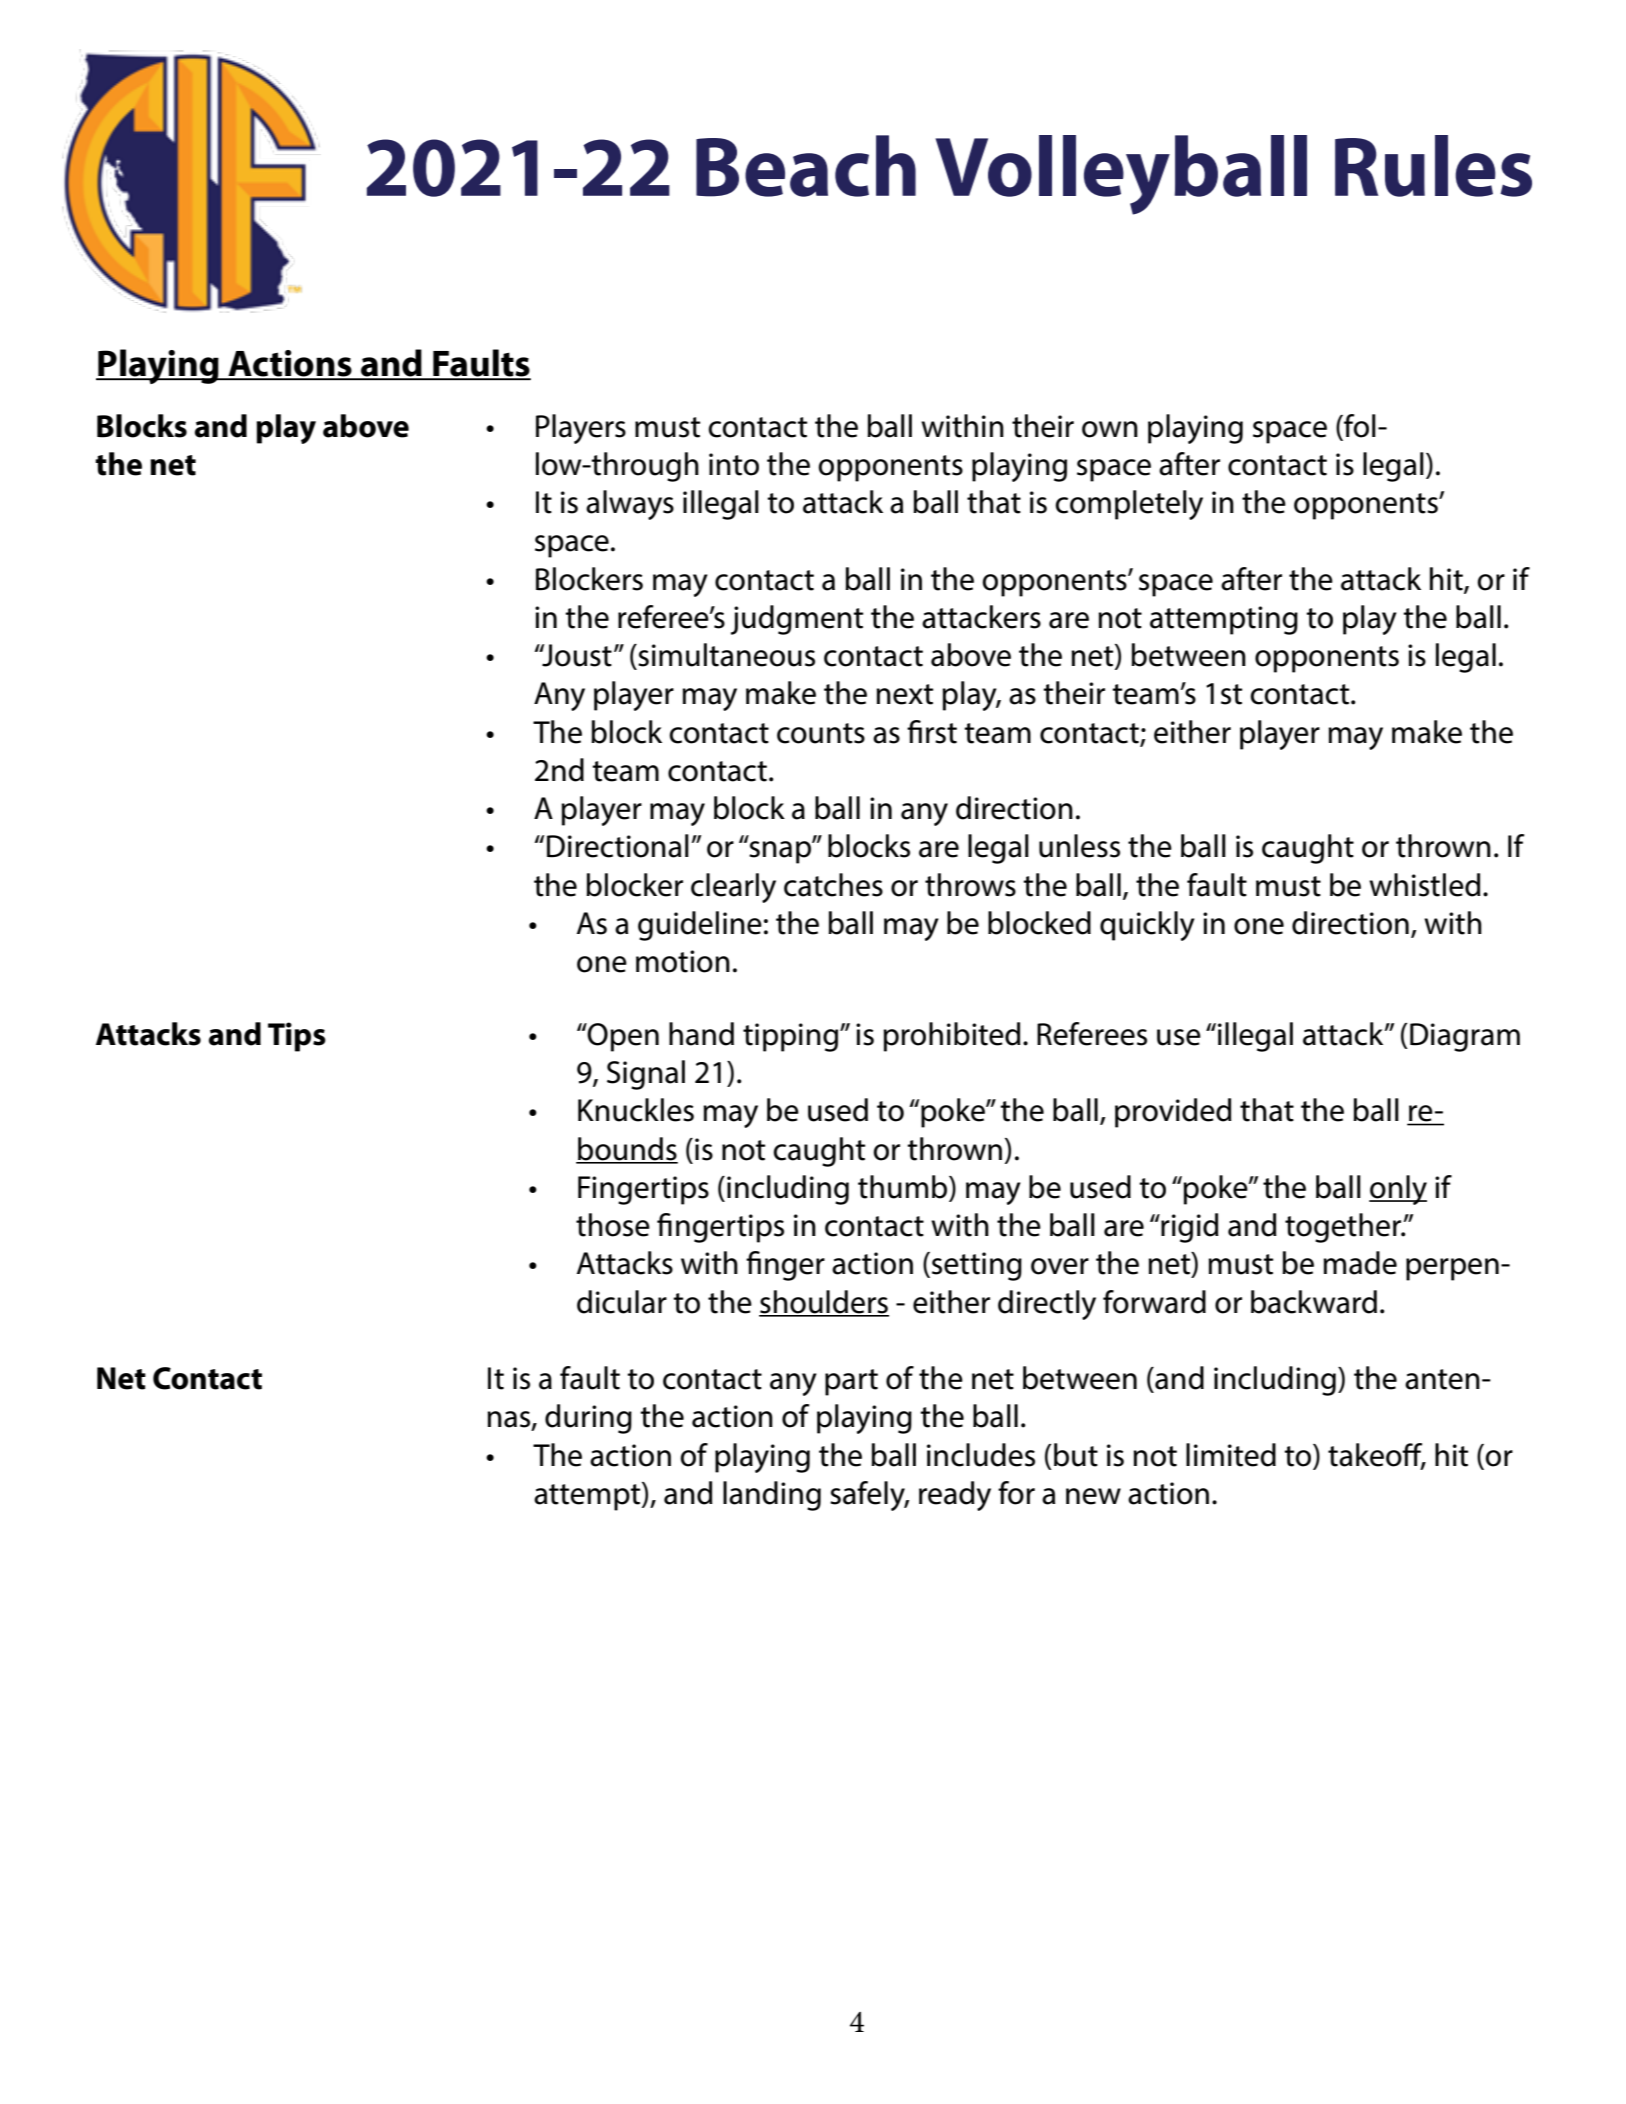  What do you see at coordinates (981, 1455) in the screenshot?
I see `includes` at bounding box center [981, 1455].
